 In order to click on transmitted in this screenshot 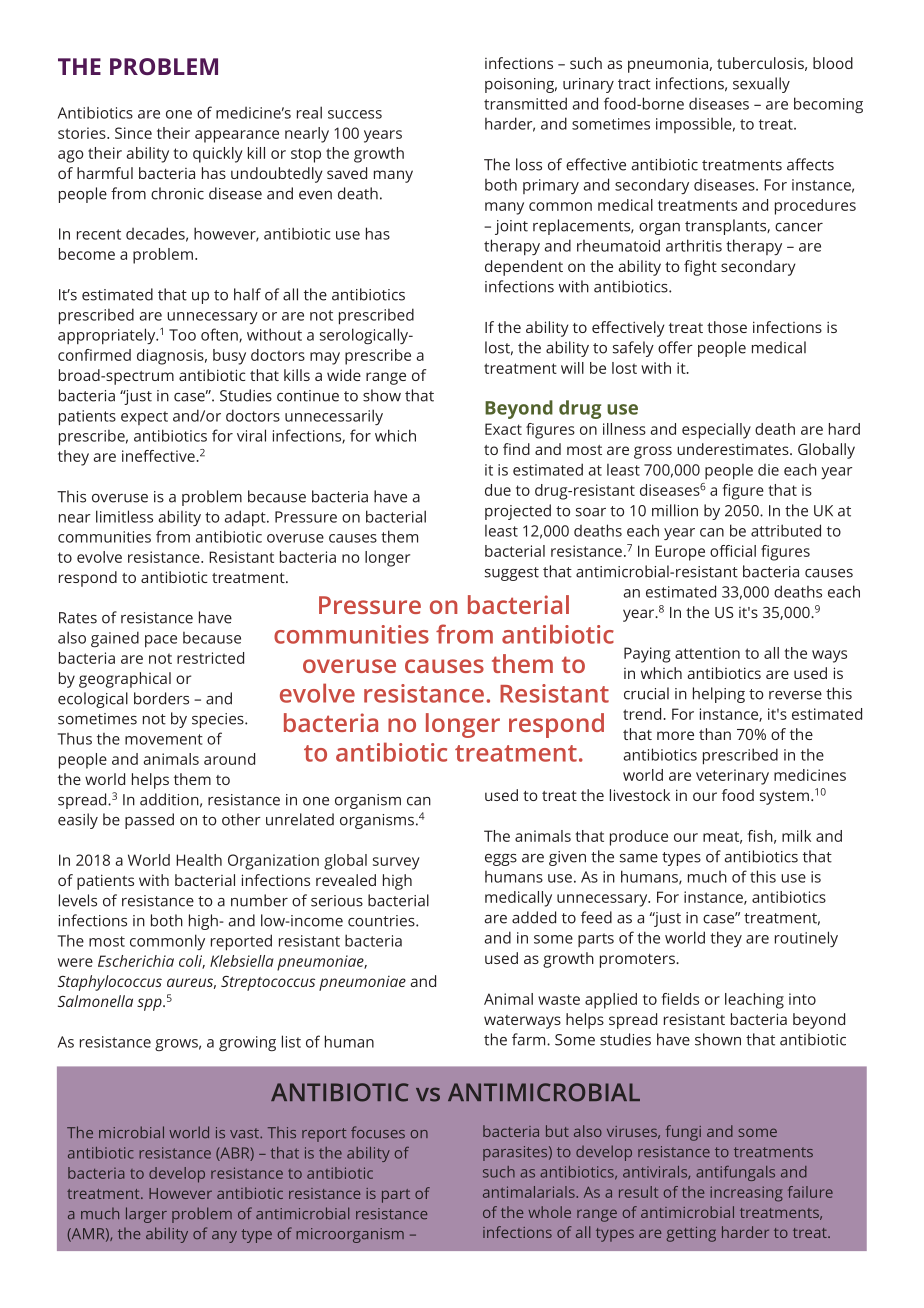, I will do `click(525, 103)`.
